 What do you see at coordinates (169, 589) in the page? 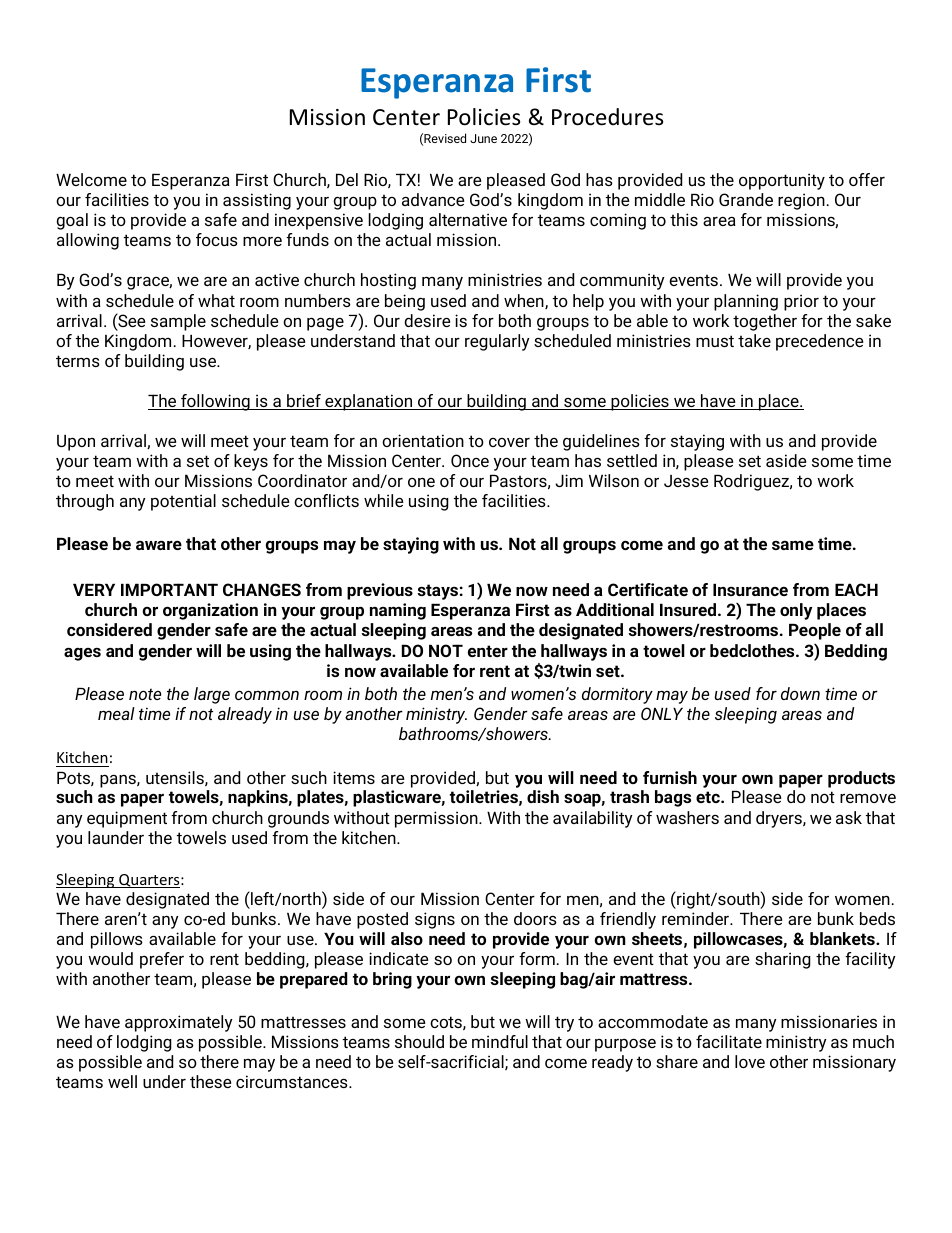
I see `IMPORTANT` at bounding box center [169, 589].
